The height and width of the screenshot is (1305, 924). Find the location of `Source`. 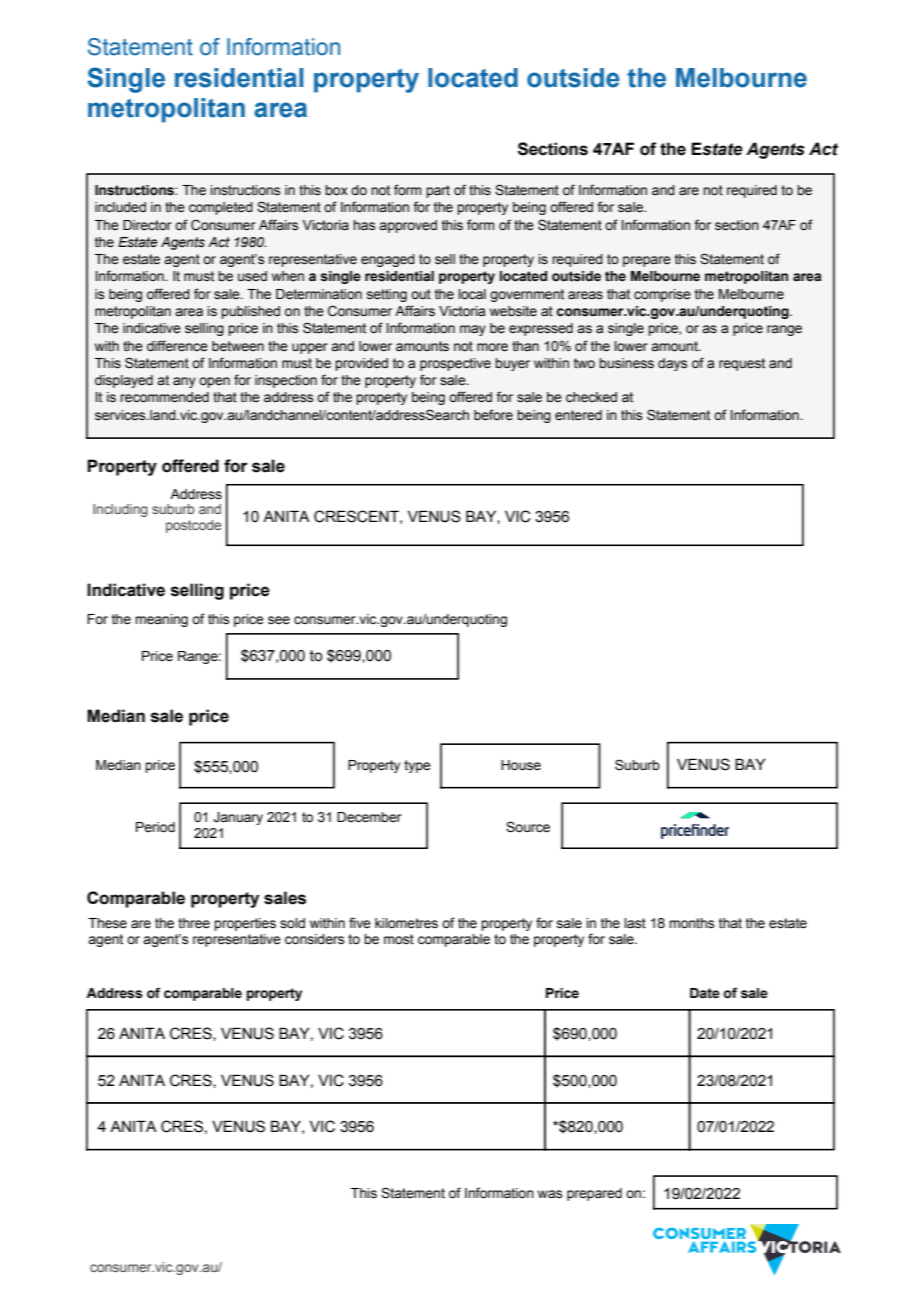

Source is located at coordinates (528, 827).
